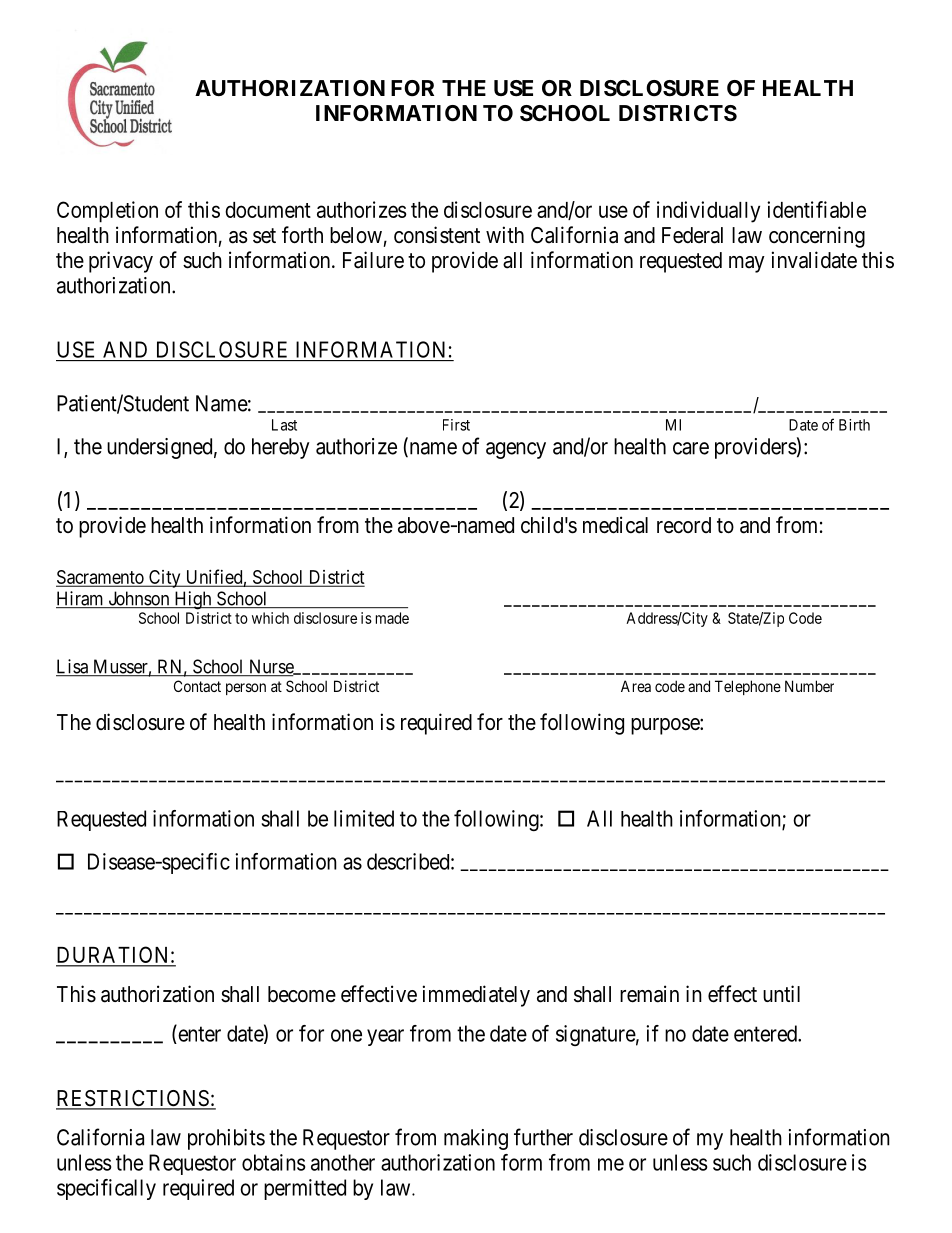 The image size is (952, 1233). I want to click on made, so click(392, 618).
